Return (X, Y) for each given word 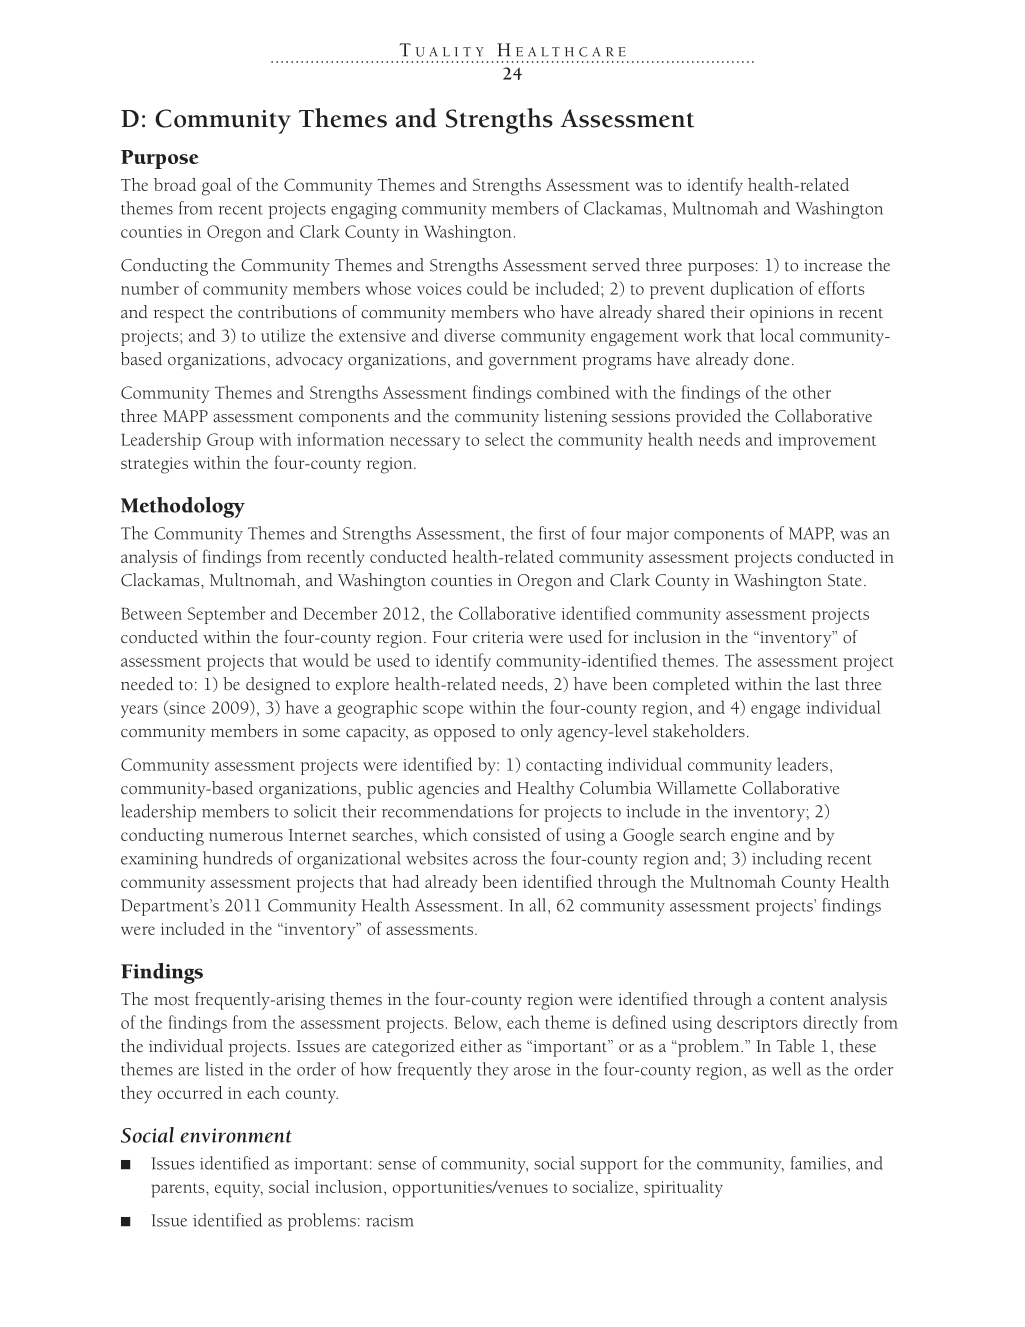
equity (239, 1189)
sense (397, 1165)
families (818, 1163)
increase (833, 265)
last (827, 684)
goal (216, 187)
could (487, 288)
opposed (465, 733)
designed (278, 686)
